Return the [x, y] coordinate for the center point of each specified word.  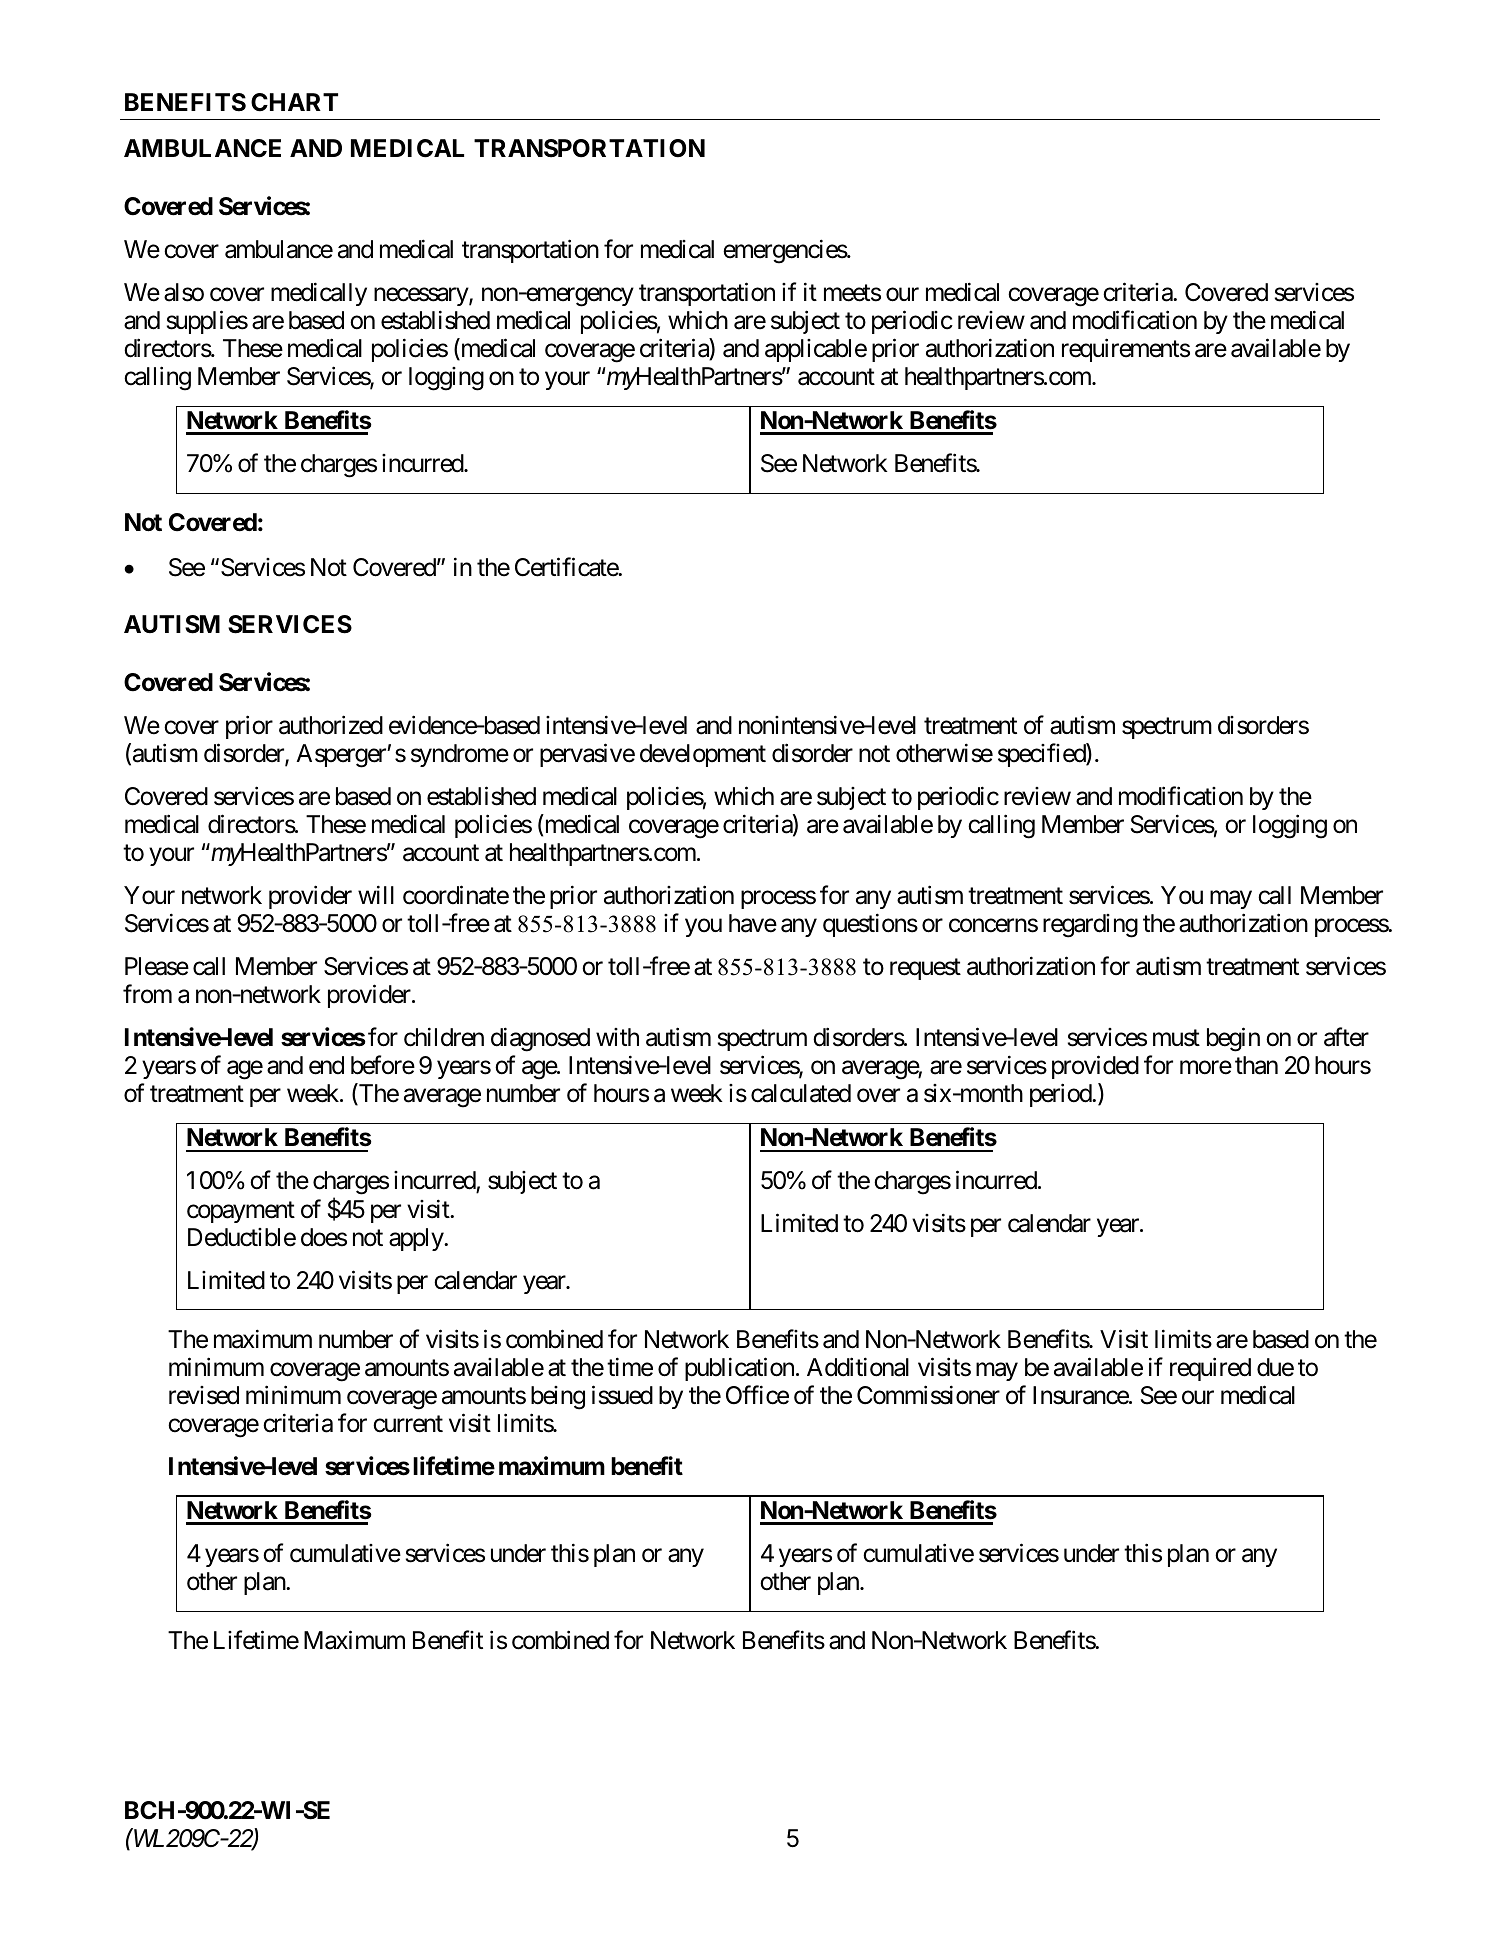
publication [739, 1369]
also [184, 292]
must [1176, 1038]
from [147, 994]
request [925, 969]
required [1210, 1369]
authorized [331, 725]
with [617, 1037]
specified [1042, 755]
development [703, 755]
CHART [294, 102]
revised [204, 1395]
